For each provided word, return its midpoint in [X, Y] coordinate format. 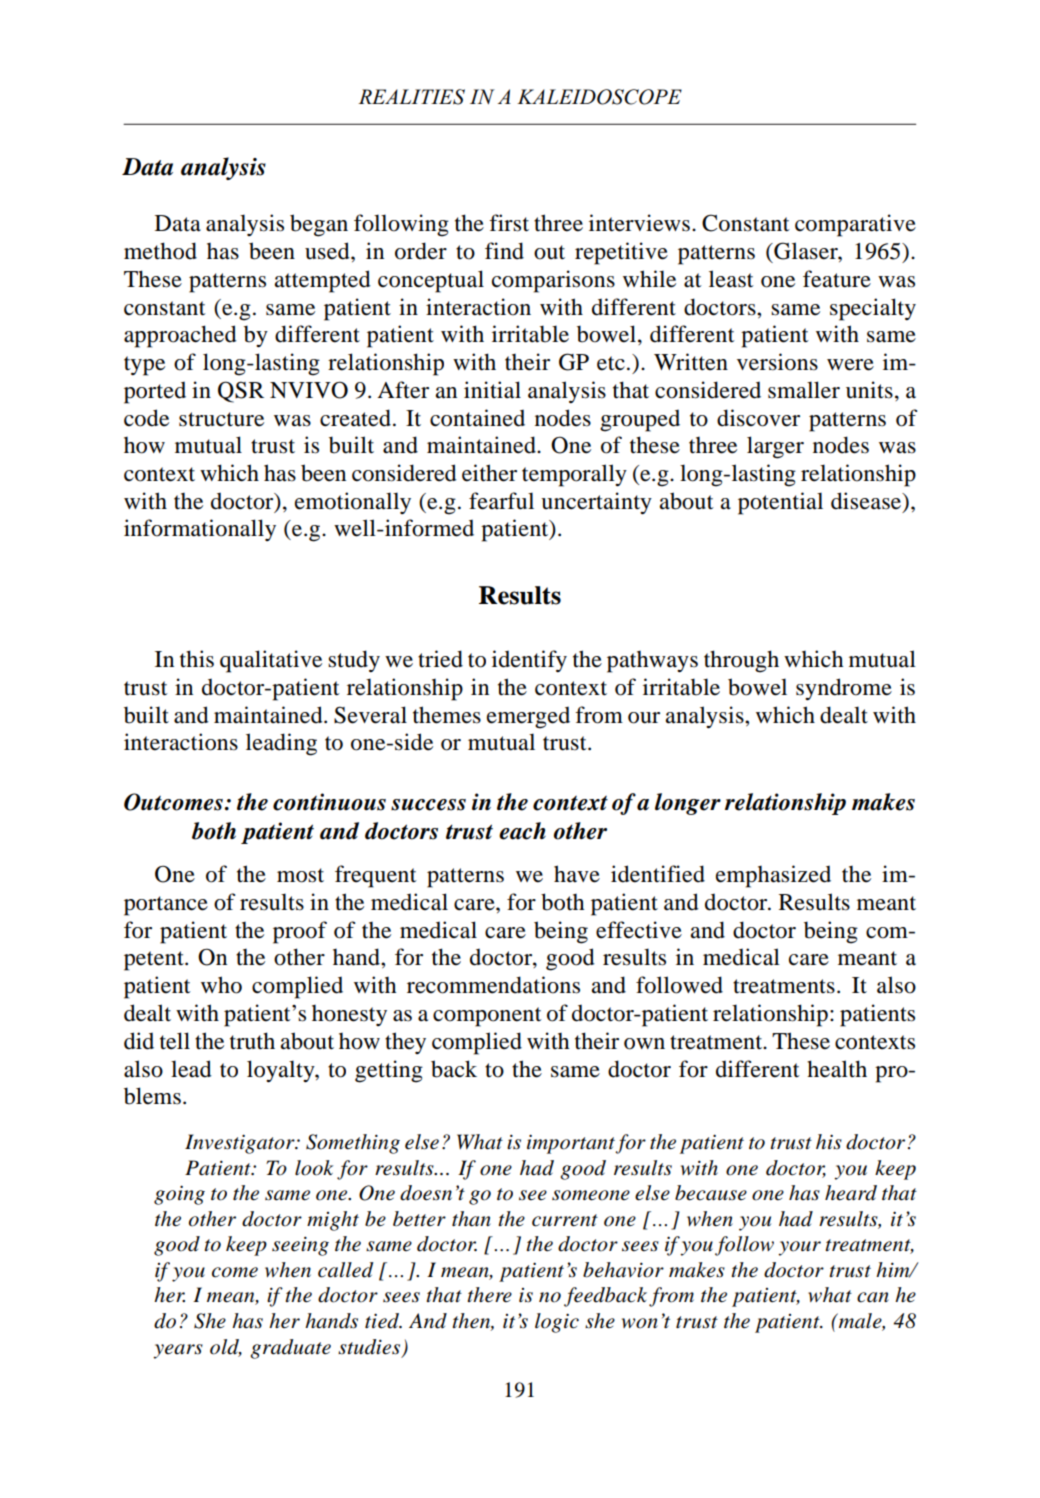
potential [780, 503]
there [489, 1295]
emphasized [773, 876]
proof [300, 932]
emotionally [353, 503]
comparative [855, 225]
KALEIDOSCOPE [599, 97]
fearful [501, 501]
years [178, 1351]
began [319, 225]
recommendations [493, 985]
